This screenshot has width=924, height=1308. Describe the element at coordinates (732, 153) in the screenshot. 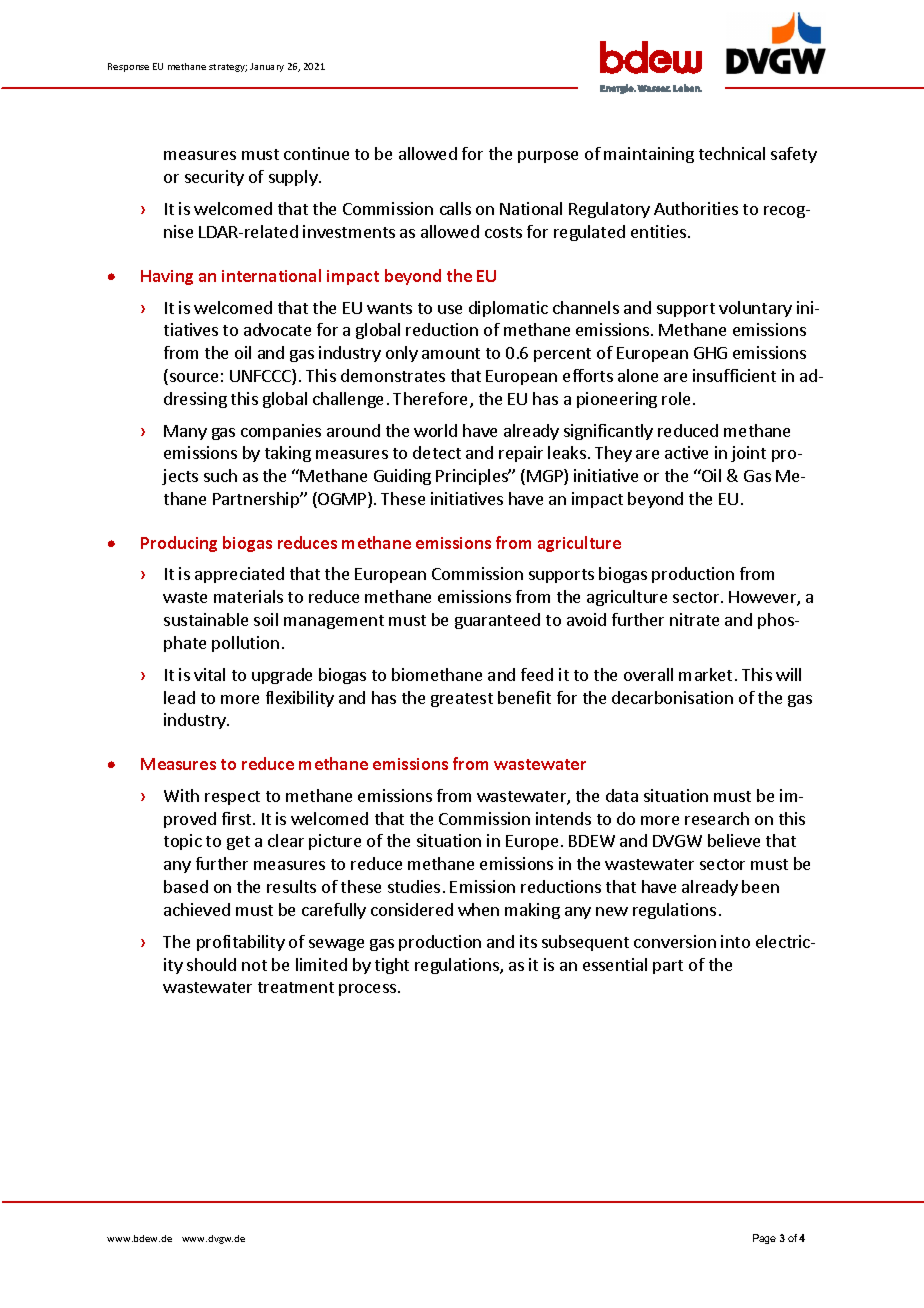

I see `technical` at that location.
